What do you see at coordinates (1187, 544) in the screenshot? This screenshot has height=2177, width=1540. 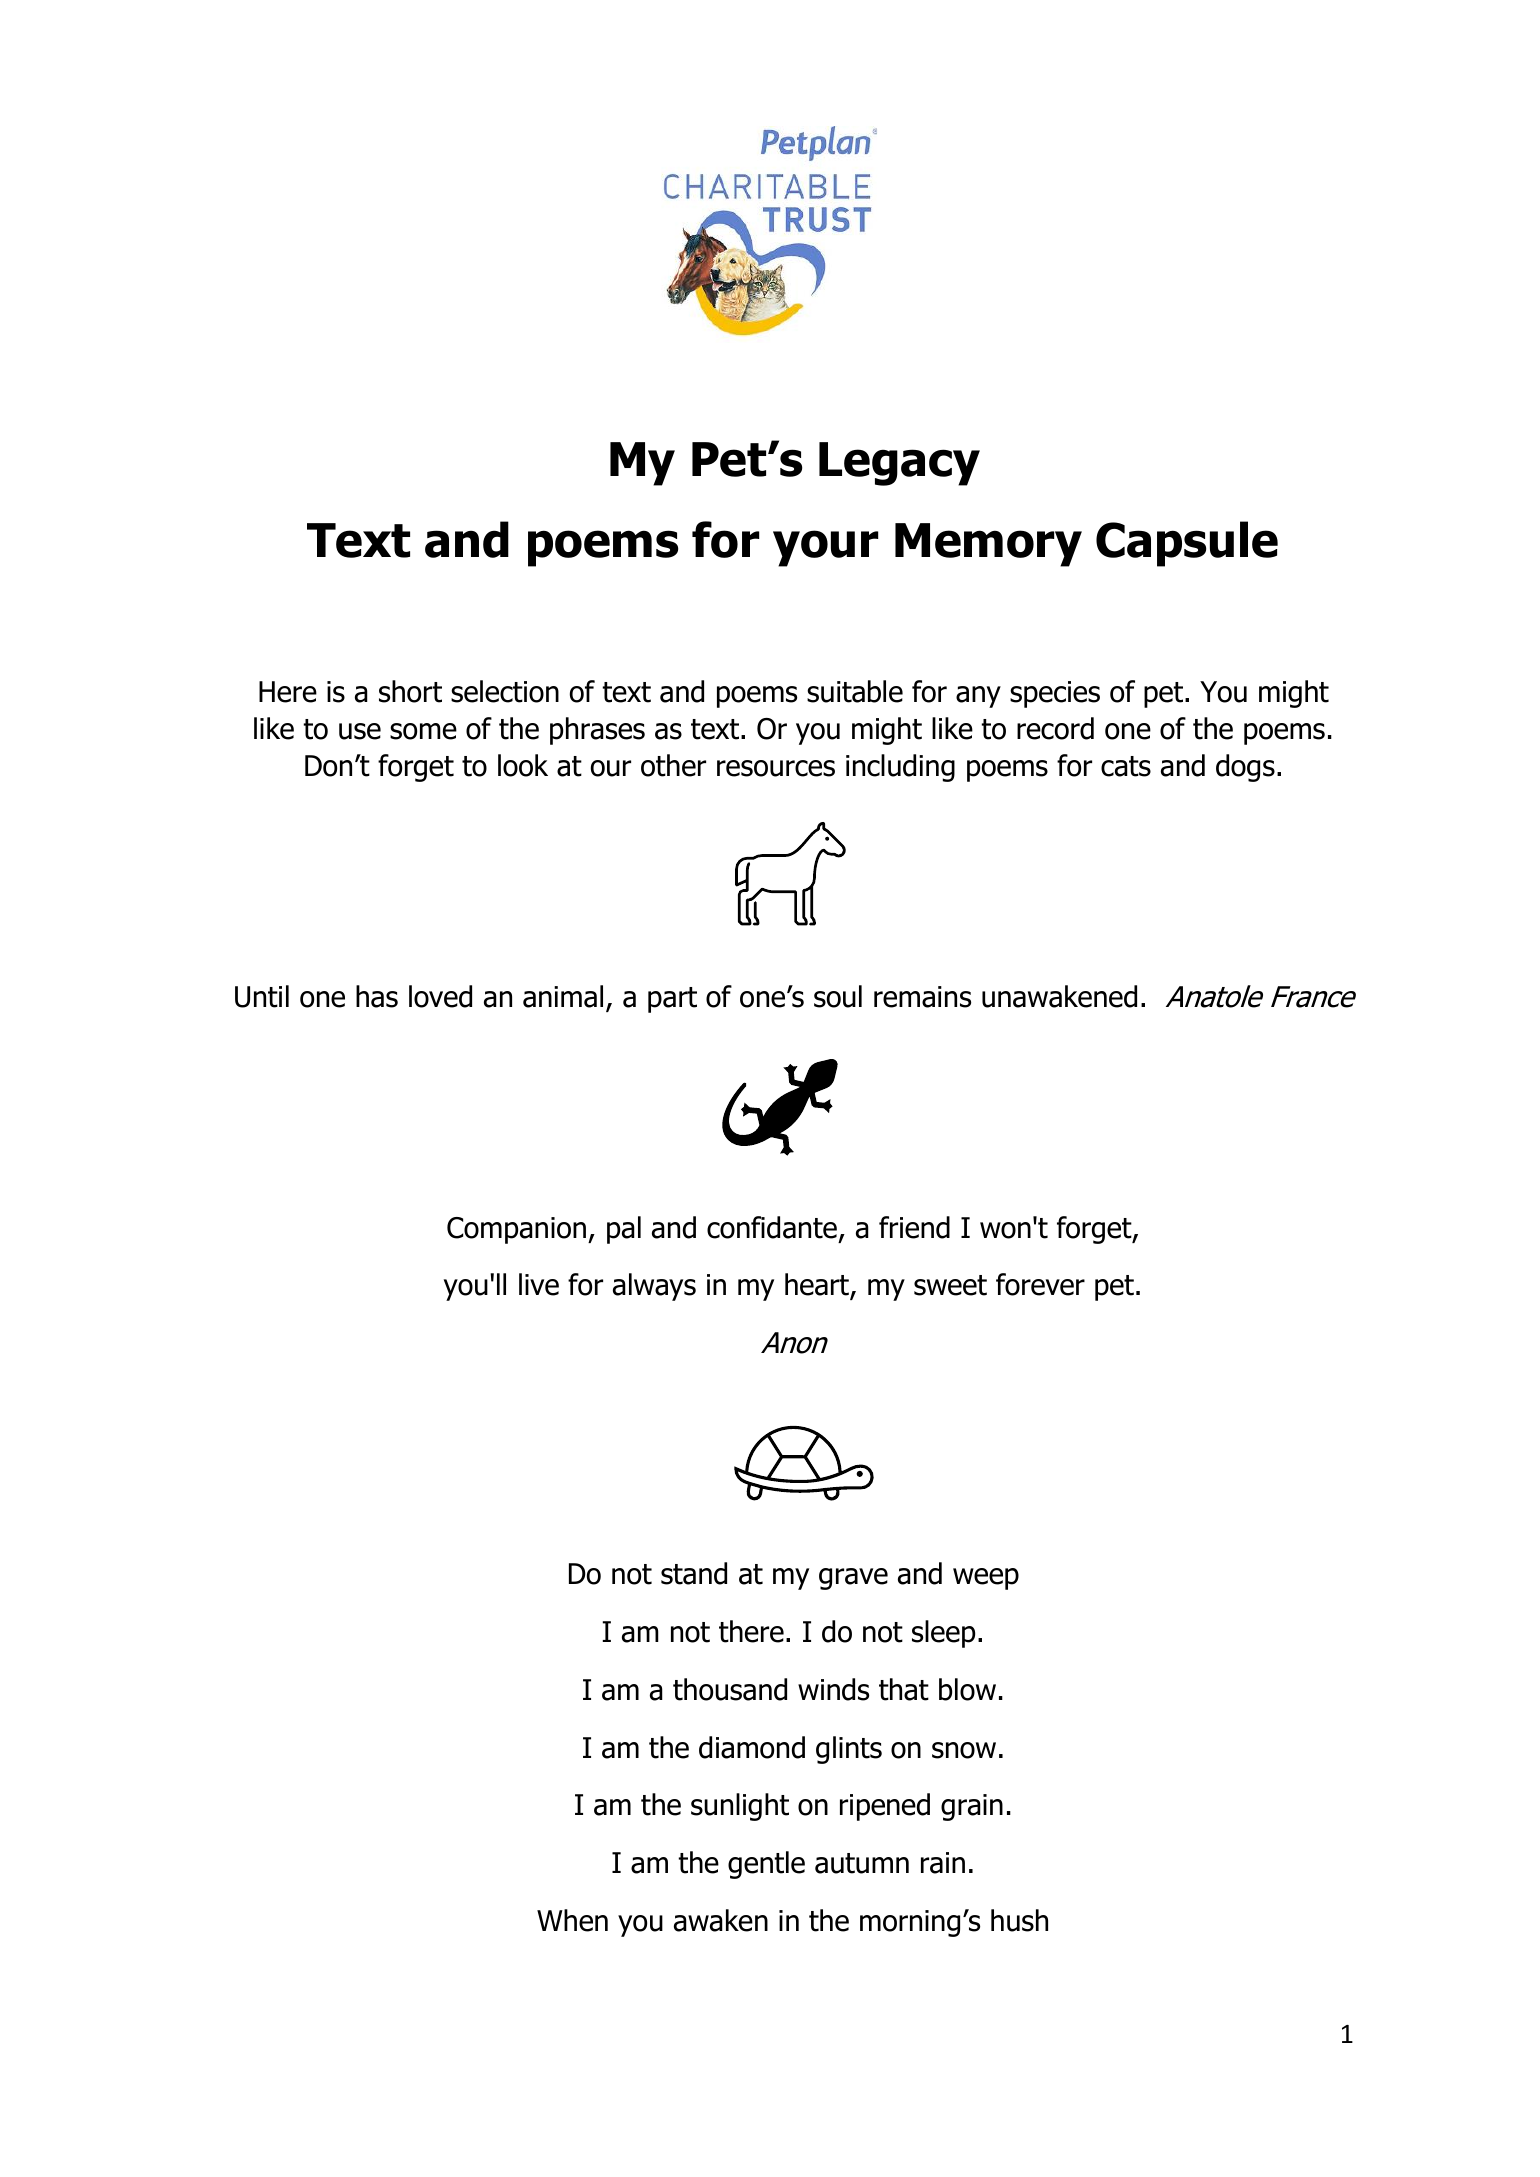 I see `Capsule` at bounding box center [1187, 544].
